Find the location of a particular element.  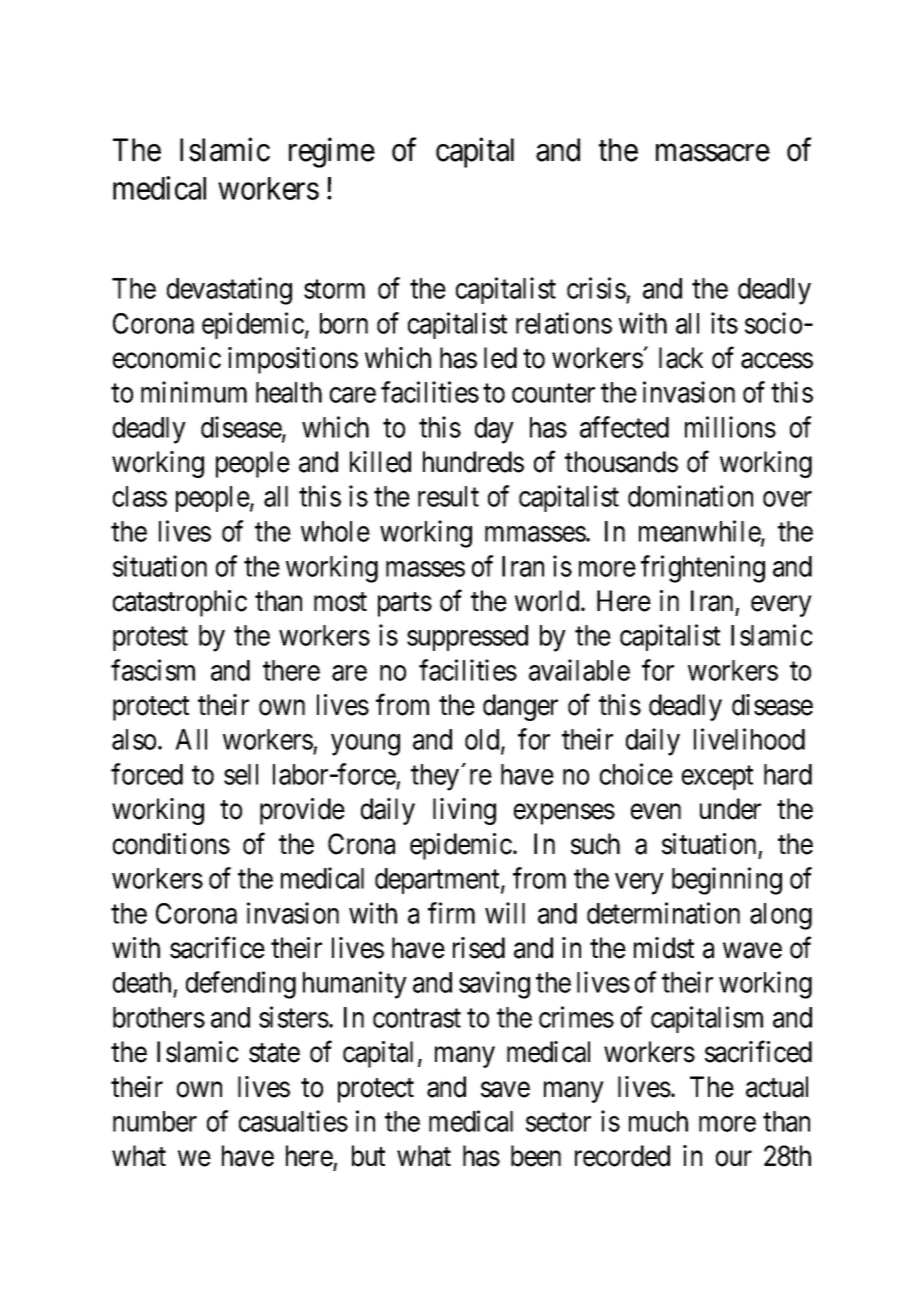

number is located at coordinates (155, 1121).
